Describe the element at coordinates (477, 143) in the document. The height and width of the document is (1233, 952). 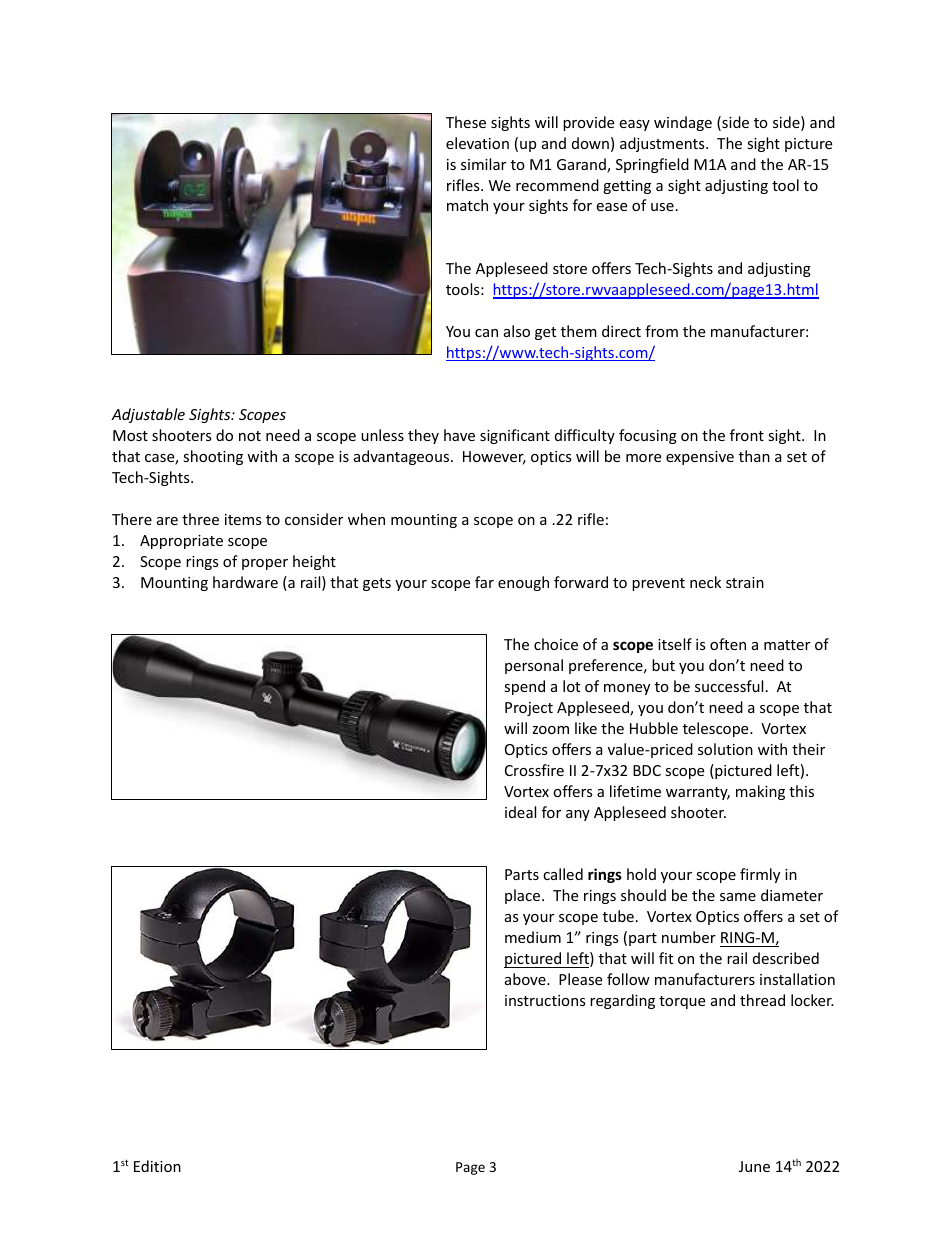
I see `elevation` at that location.
